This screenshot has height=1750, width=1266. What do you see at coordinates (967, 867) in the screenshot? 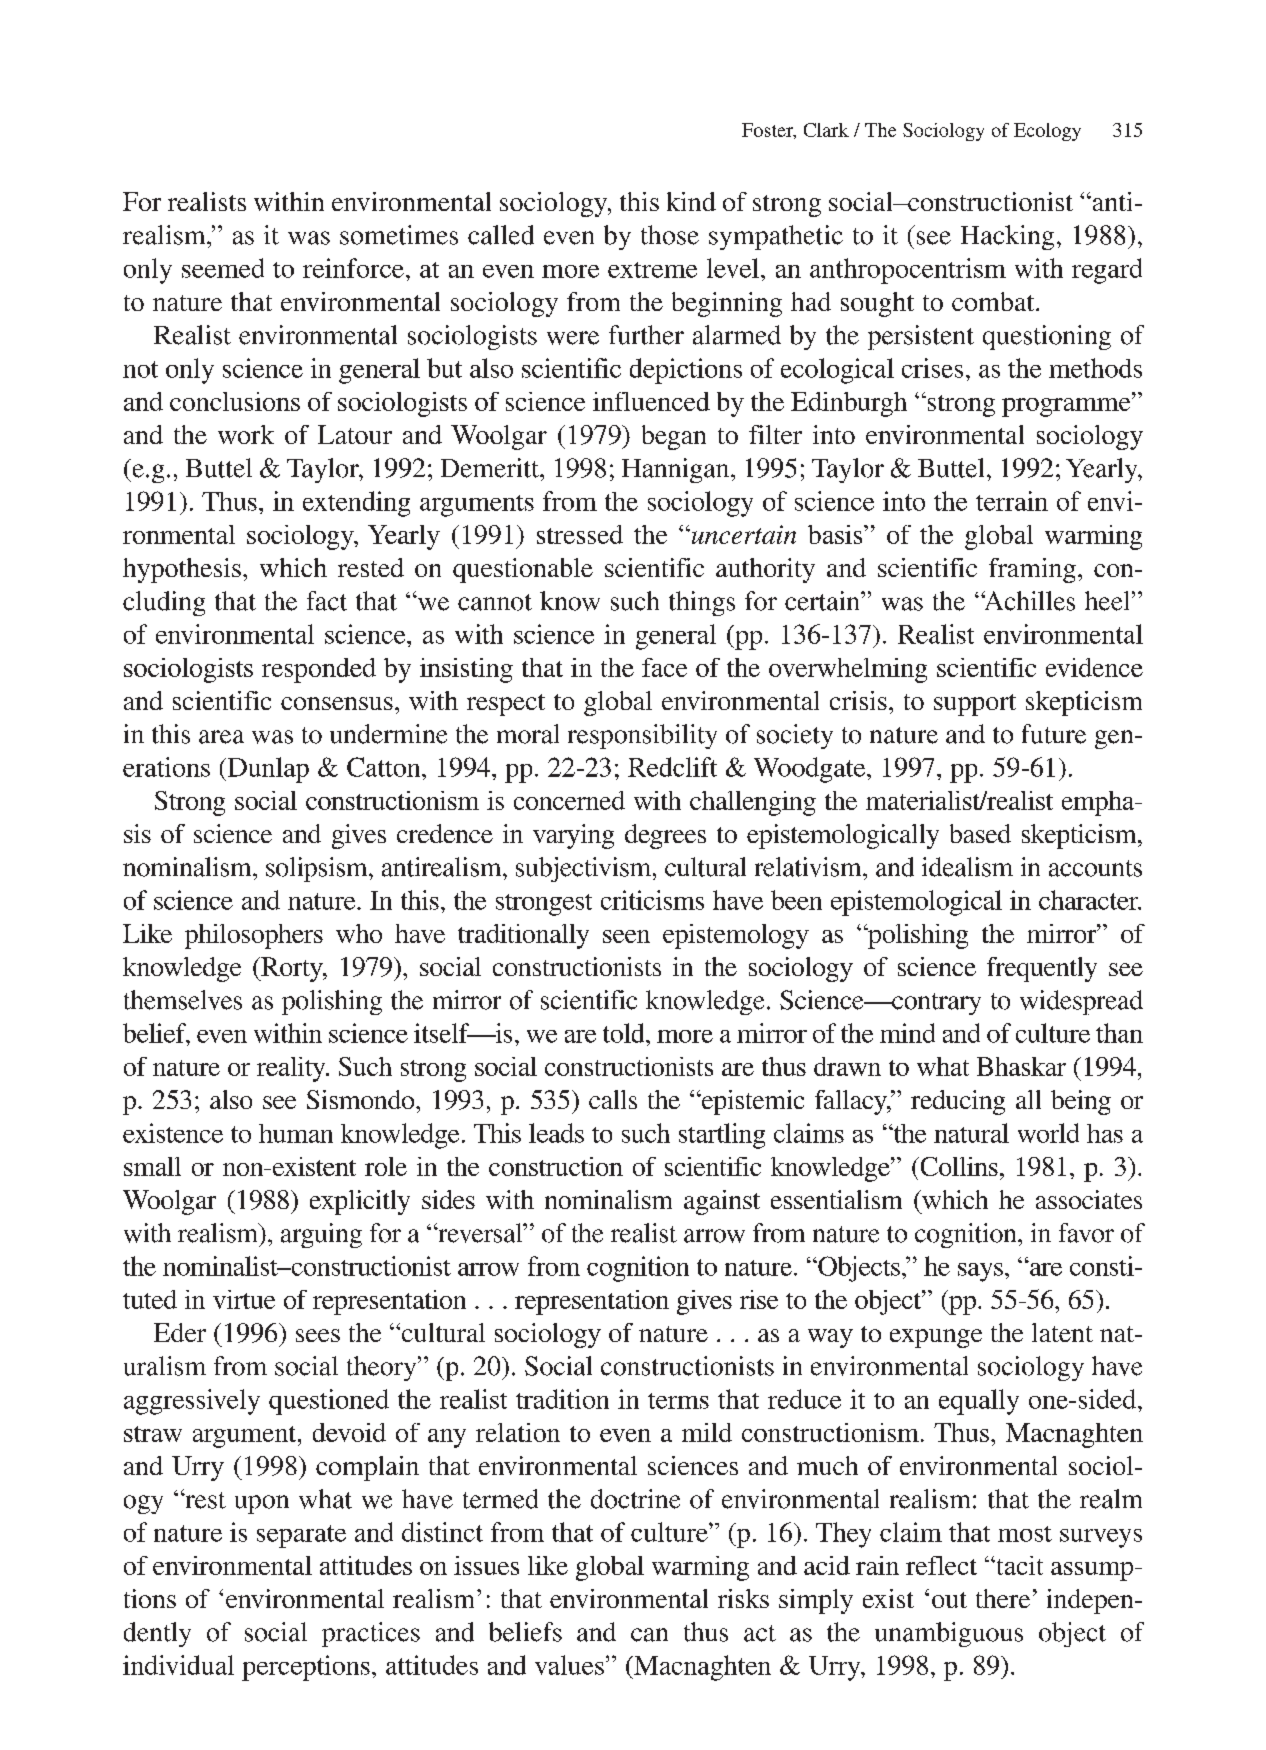
I see `idealism` at bounding box center [967, 867].
